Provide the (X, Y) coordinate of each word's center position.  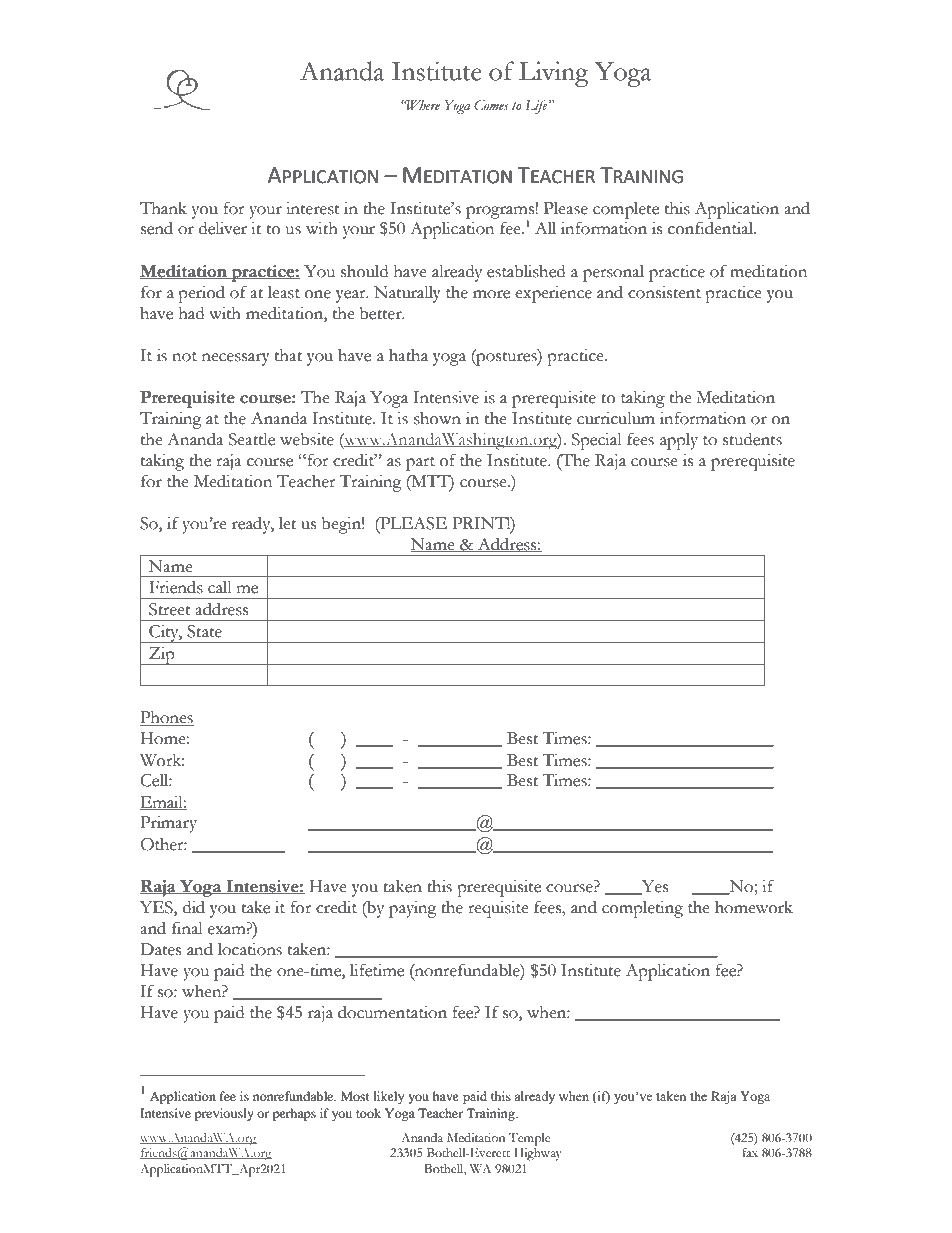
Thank (163, 208)
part (420, 464)
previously (224, 1114)
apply (679, 441)
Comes (491, 105)
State (204, 631)
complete (626, 210)
